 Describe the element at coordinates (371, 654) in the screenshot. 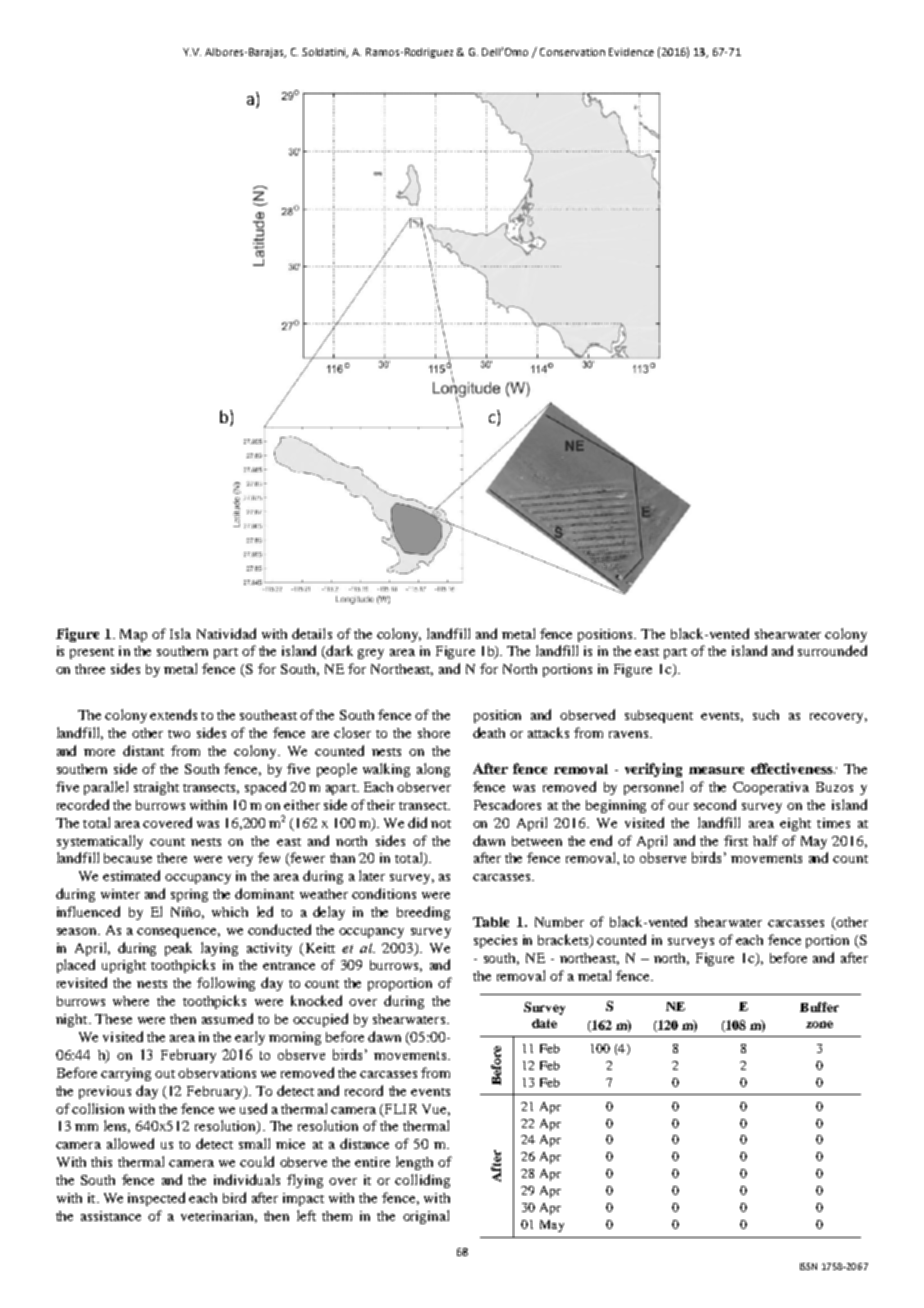

I see `grey` at that location.
